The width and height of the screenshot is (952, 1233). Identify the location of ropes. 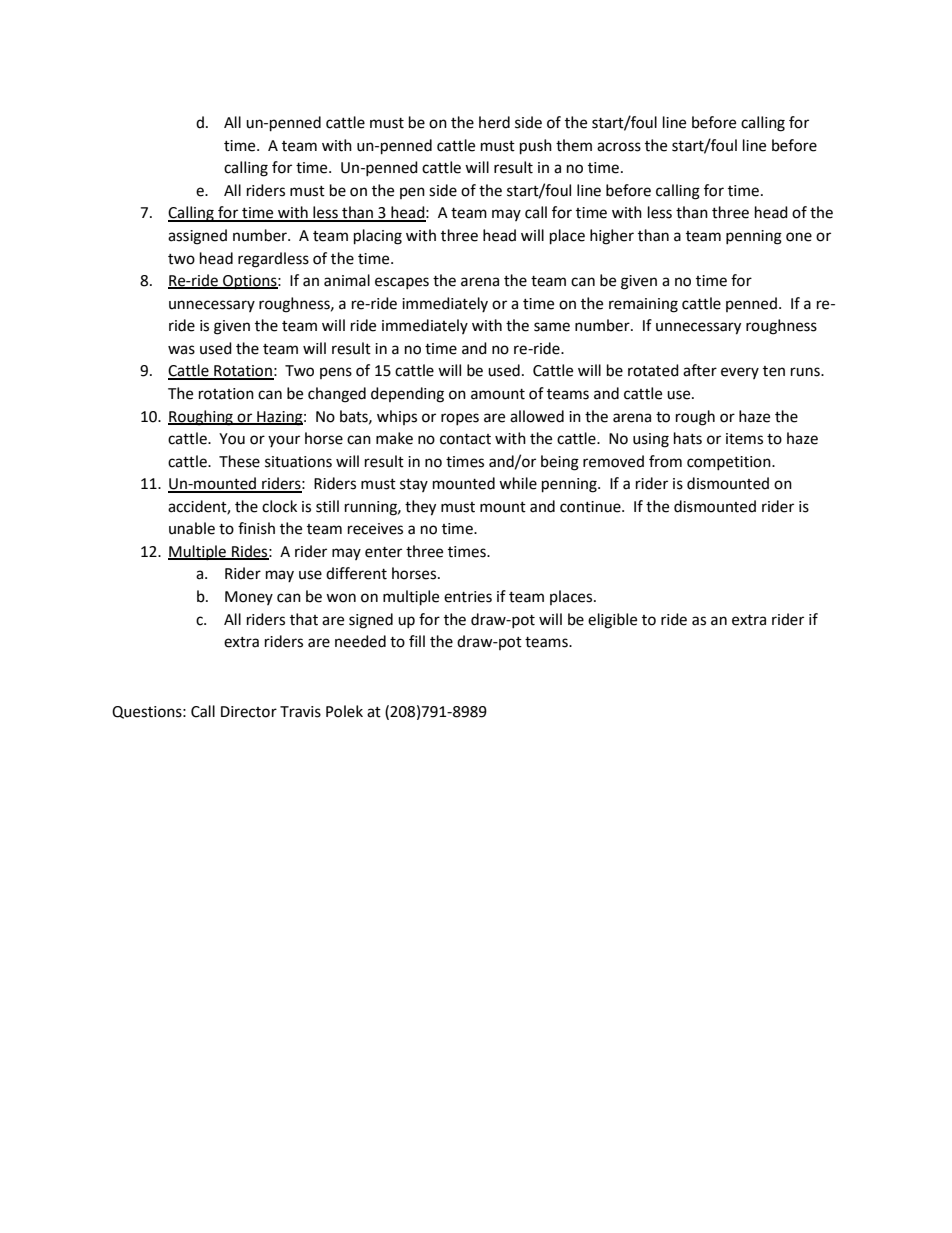
(460, 419).
